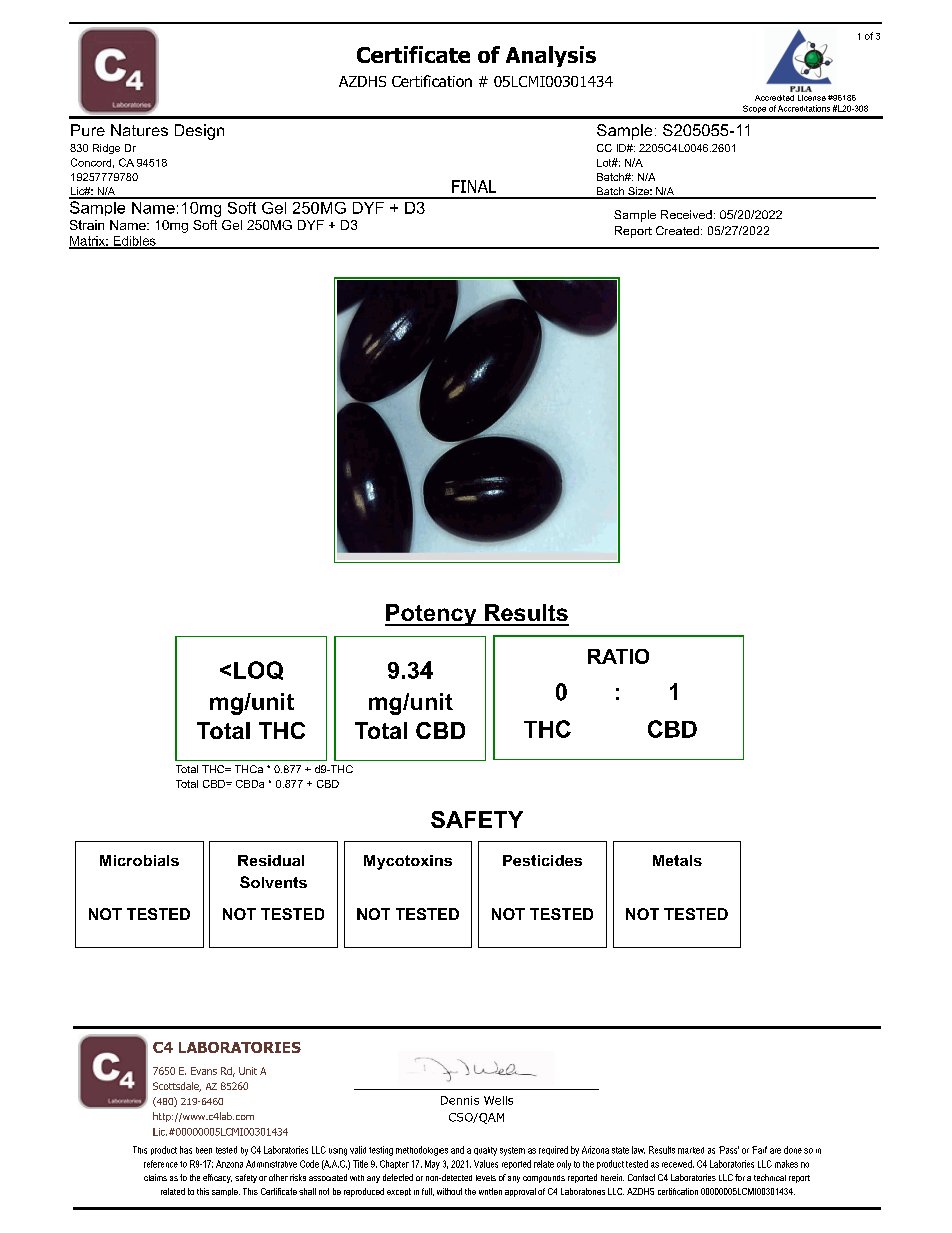 The image size is (952, 1233). Describe the element at coordinates (551, 56) in the document. I see `Analysis` at that location.
